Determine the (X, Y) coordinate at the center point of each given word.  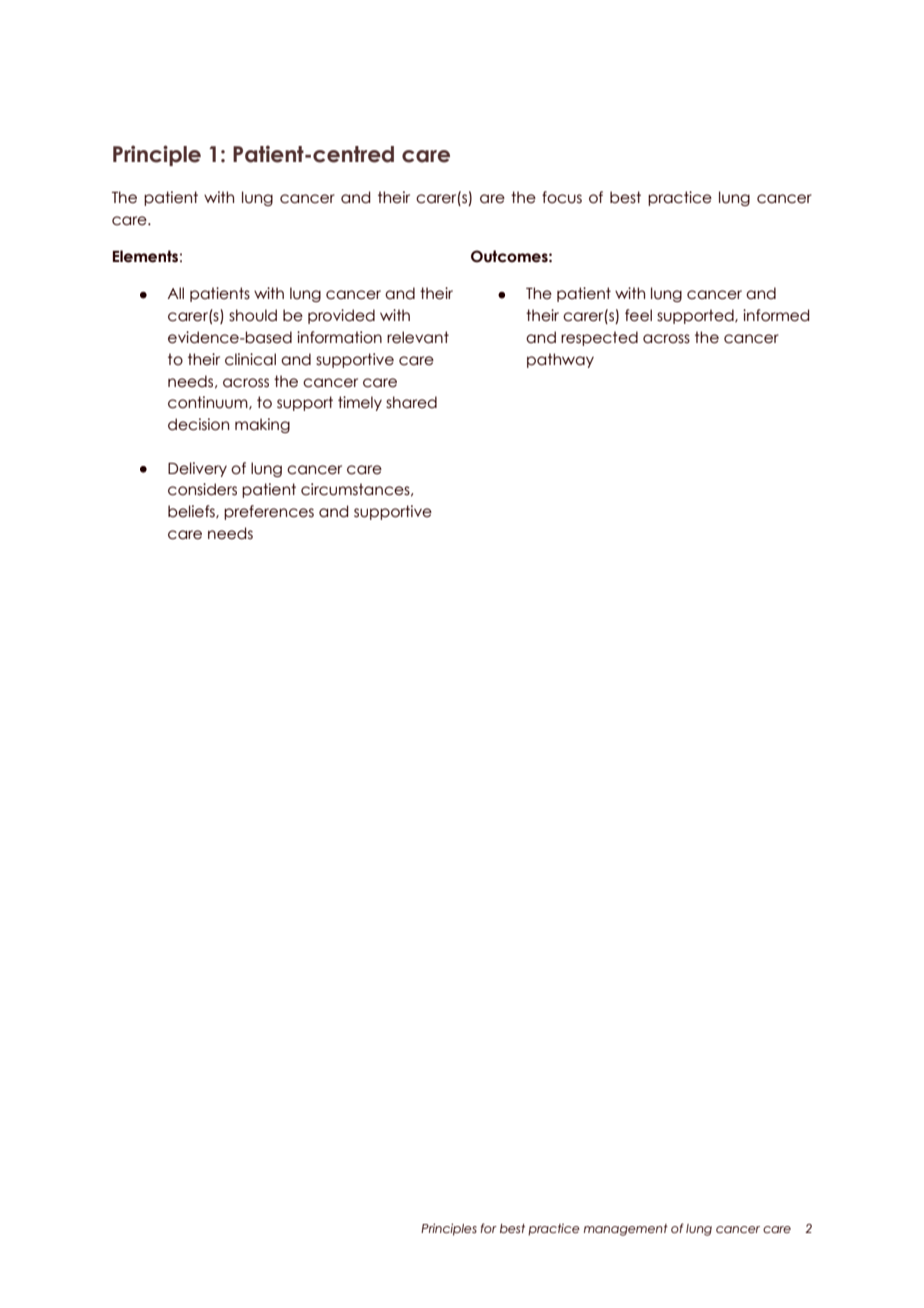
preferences (269, 512)
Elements (145, 256)
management (626, 1230)
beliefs (192, 512)
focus (562, 197)
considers (202, 489)
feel (638, 315)
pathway (560, 360)
